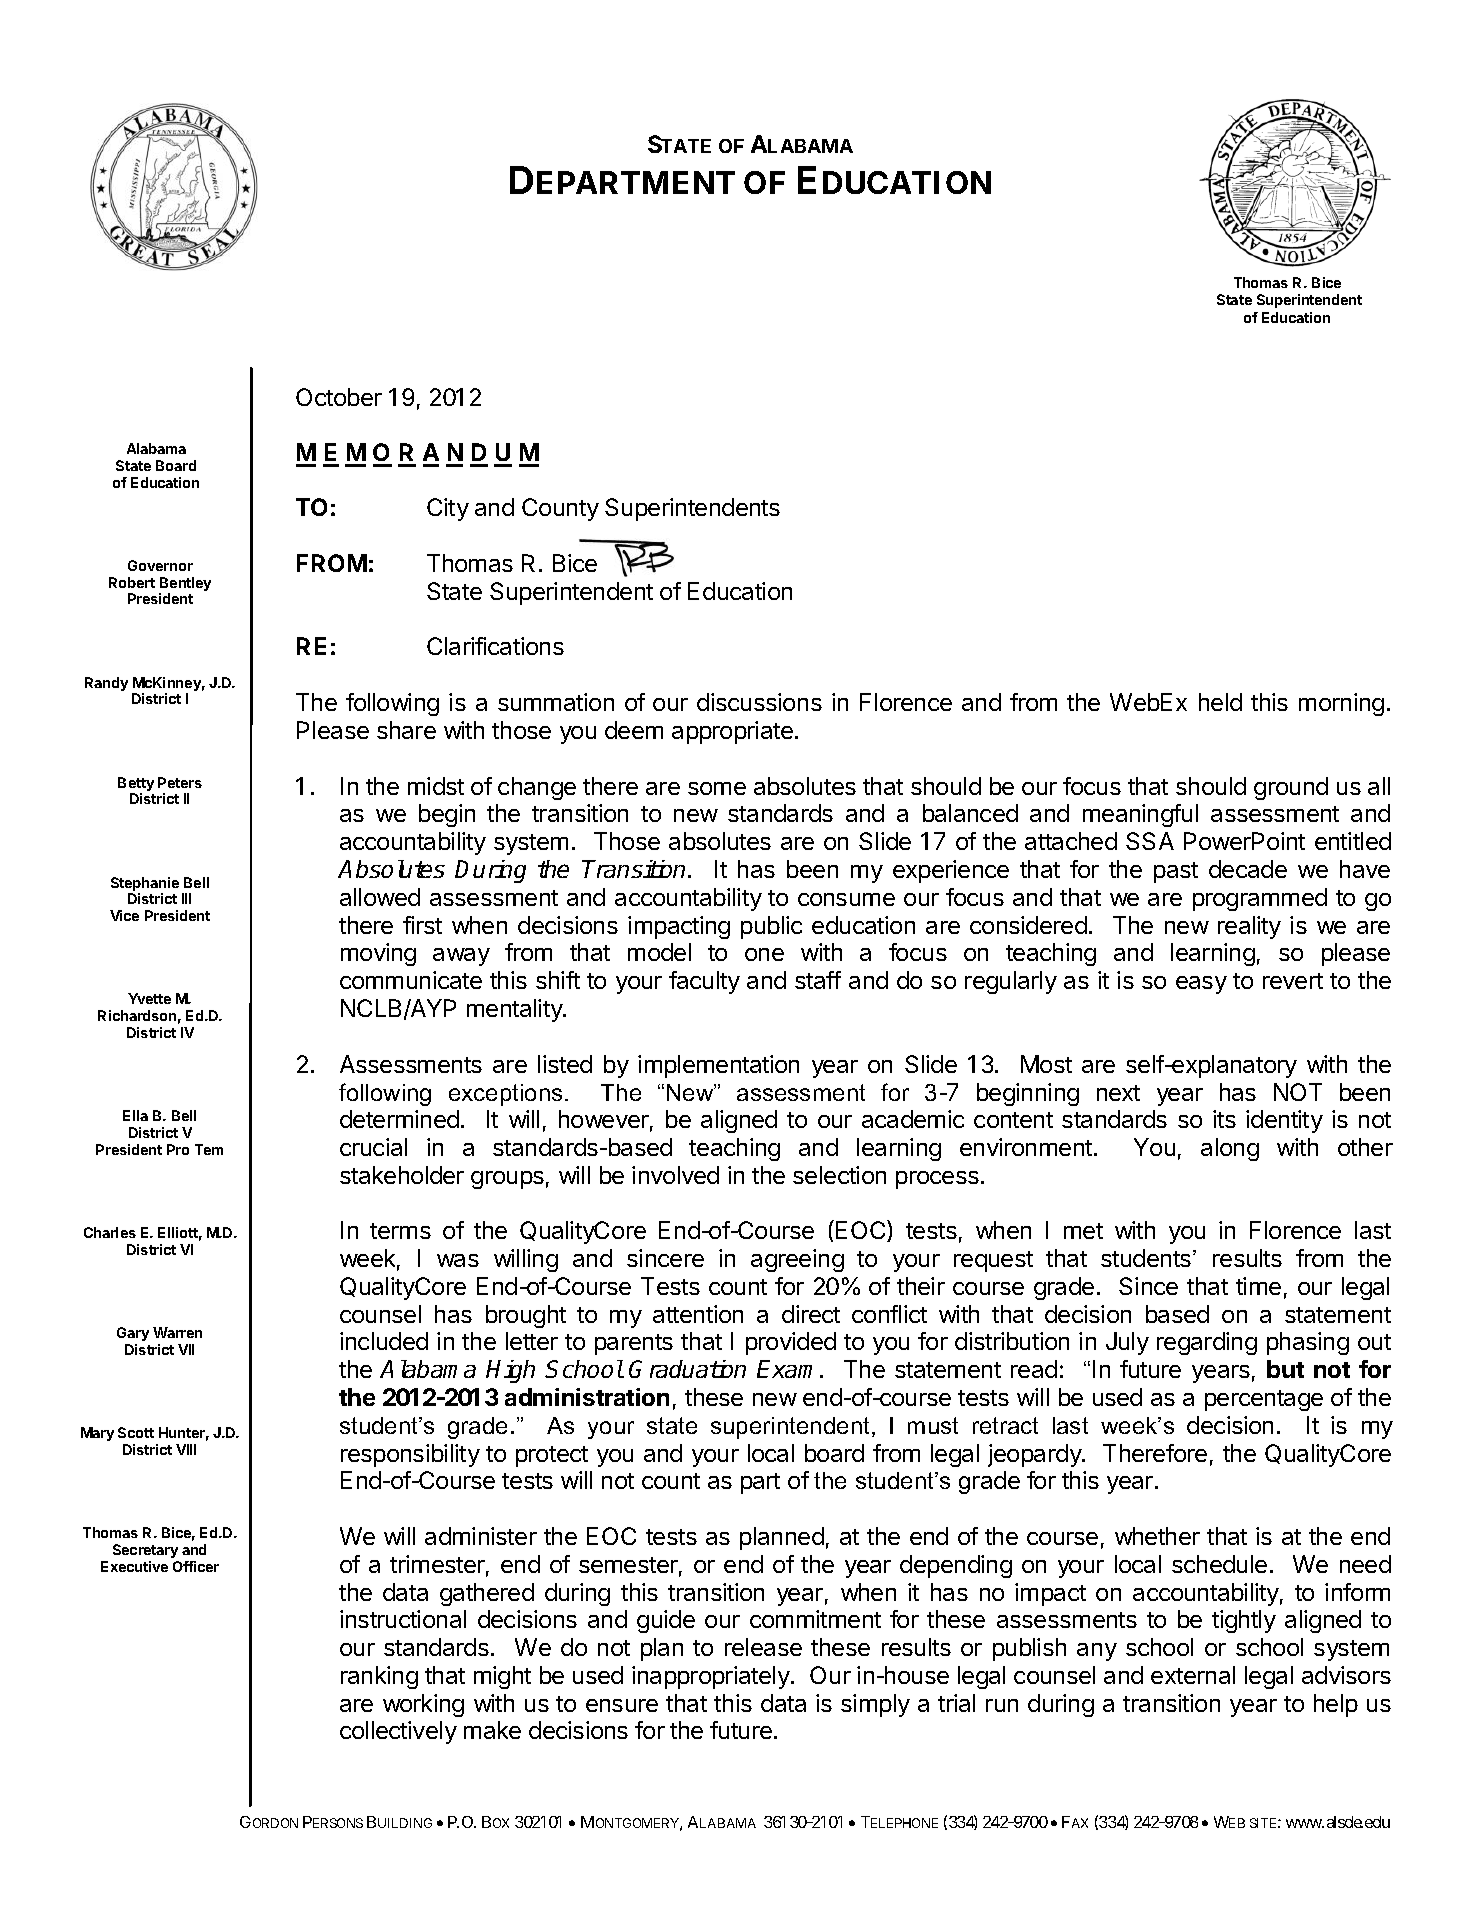 The height and width of the screenshot is (1914, 1479). What do you see at coordinates (177, 1332) in the screenshot?
I see `Warren` at bounding box center [177, 1332].
